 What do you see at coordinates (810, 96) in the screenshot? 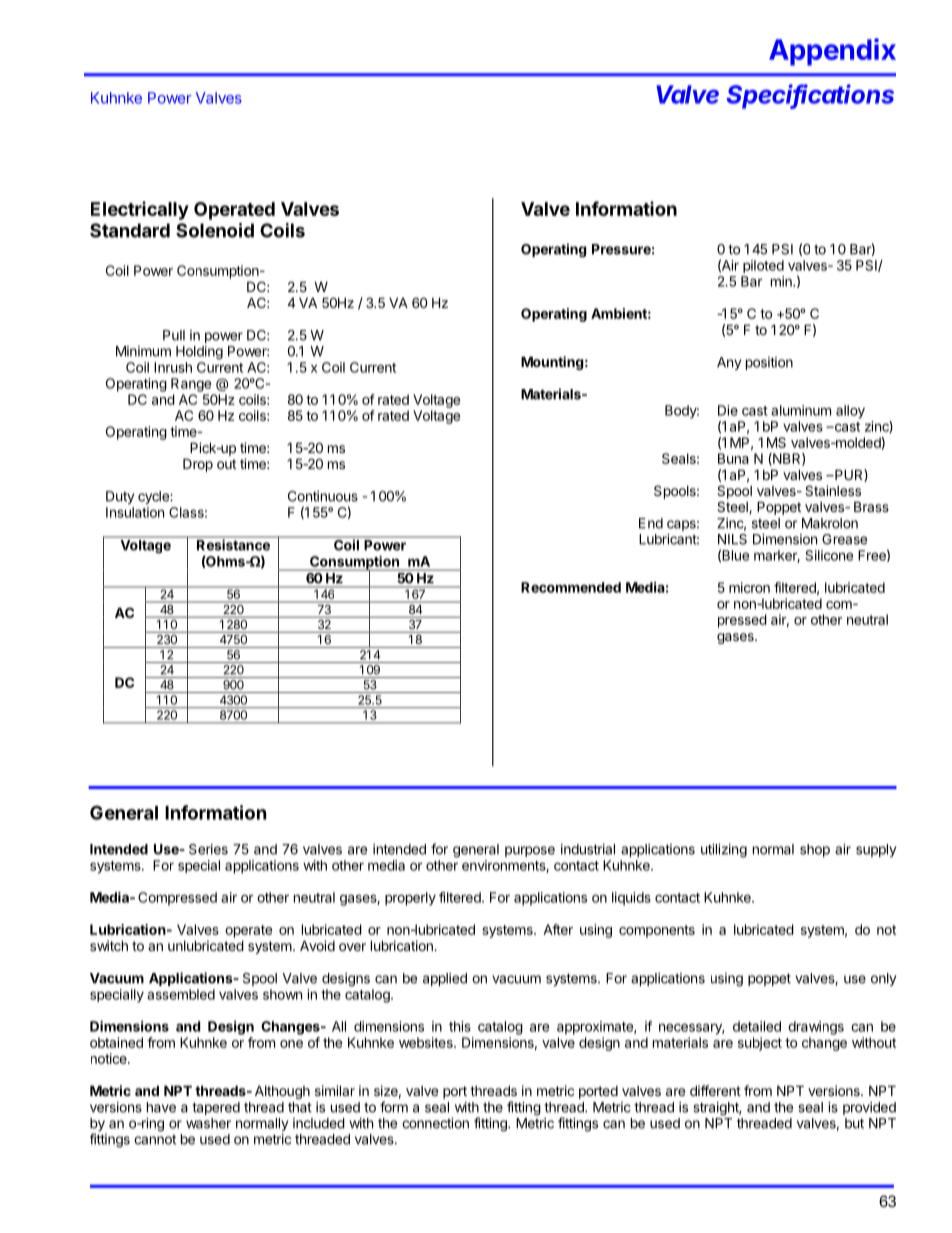
I see `Specifications` at bounding box center [810, 96].
